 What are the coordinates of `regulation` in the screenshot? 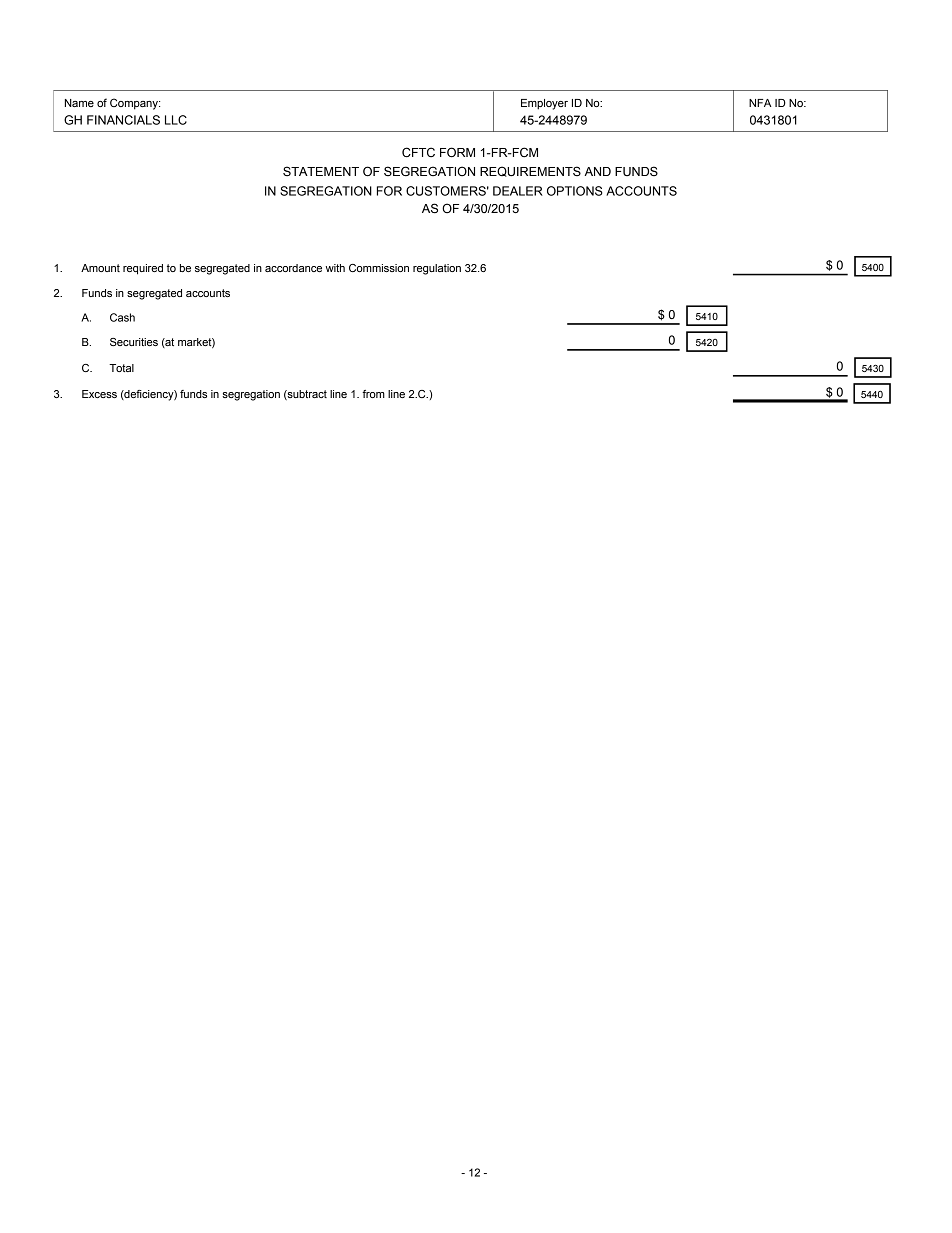 It's located at (437, 269).
